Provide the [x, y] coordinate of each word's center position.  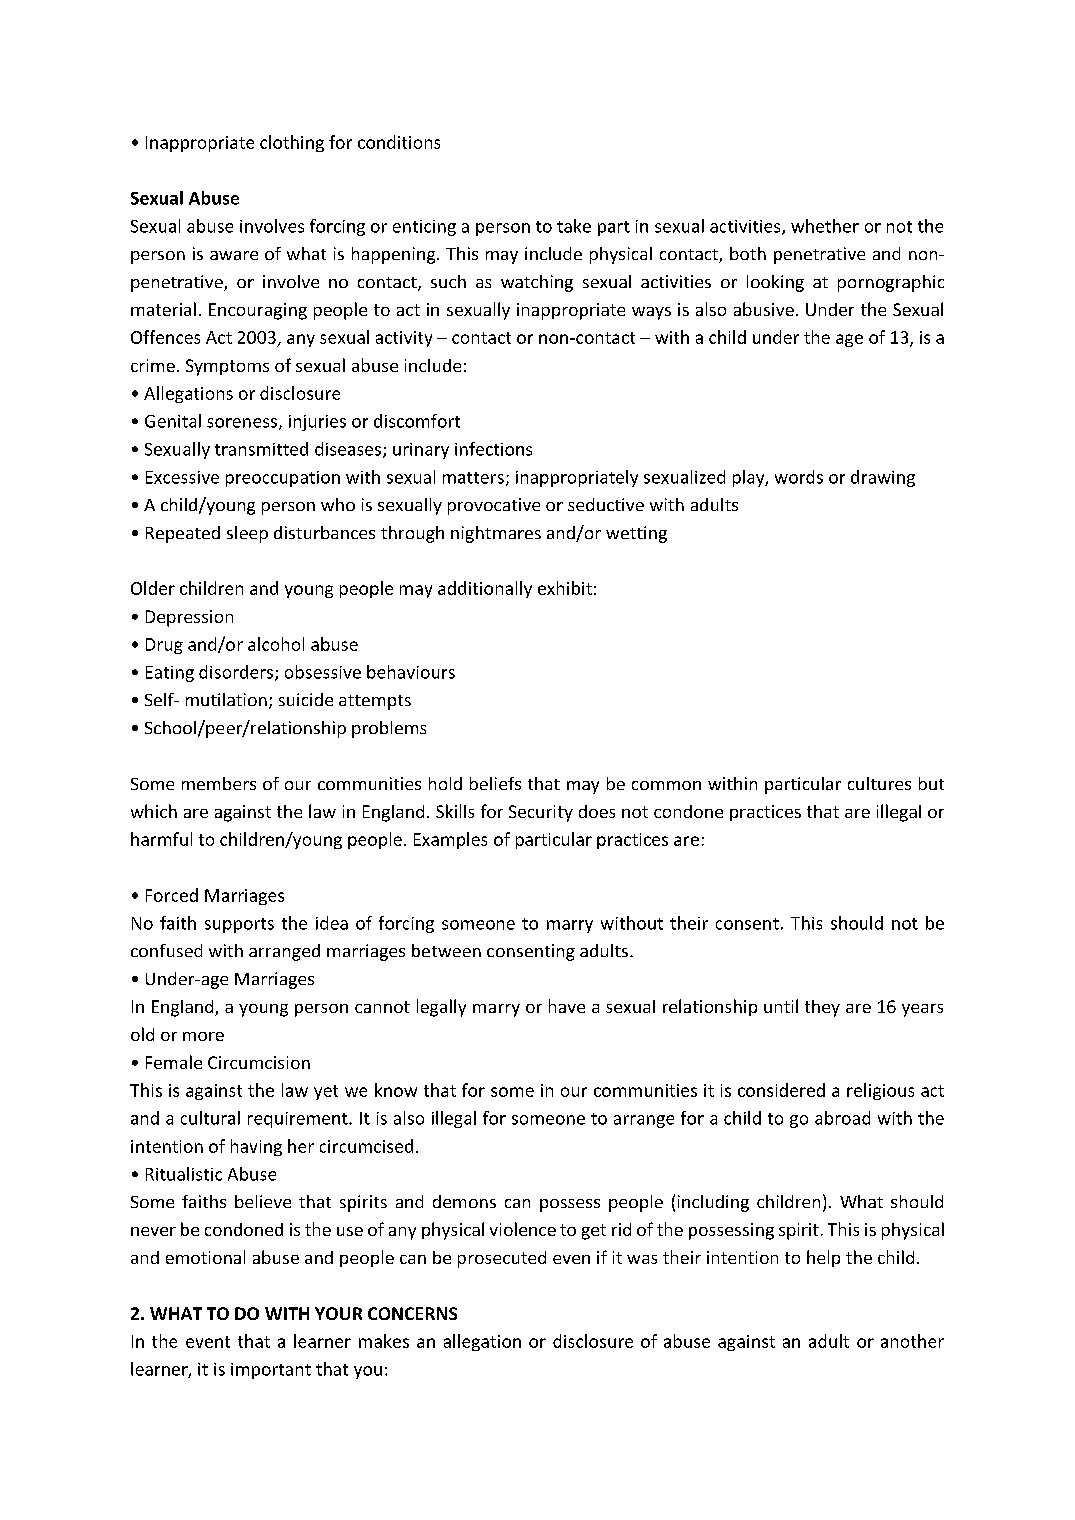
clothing [292, 143]
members [219, 783]
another [912, 1341]
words [799, 477]
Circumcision [259, 1062]
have [567, 1006]
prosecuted [502, 1259]
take [574, 226]
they [822, 1008]
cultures [879, 783]
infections [493, 449]
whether [825, 226]
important [271, 1371]
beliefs [495, 783]
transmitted [261, 449]
